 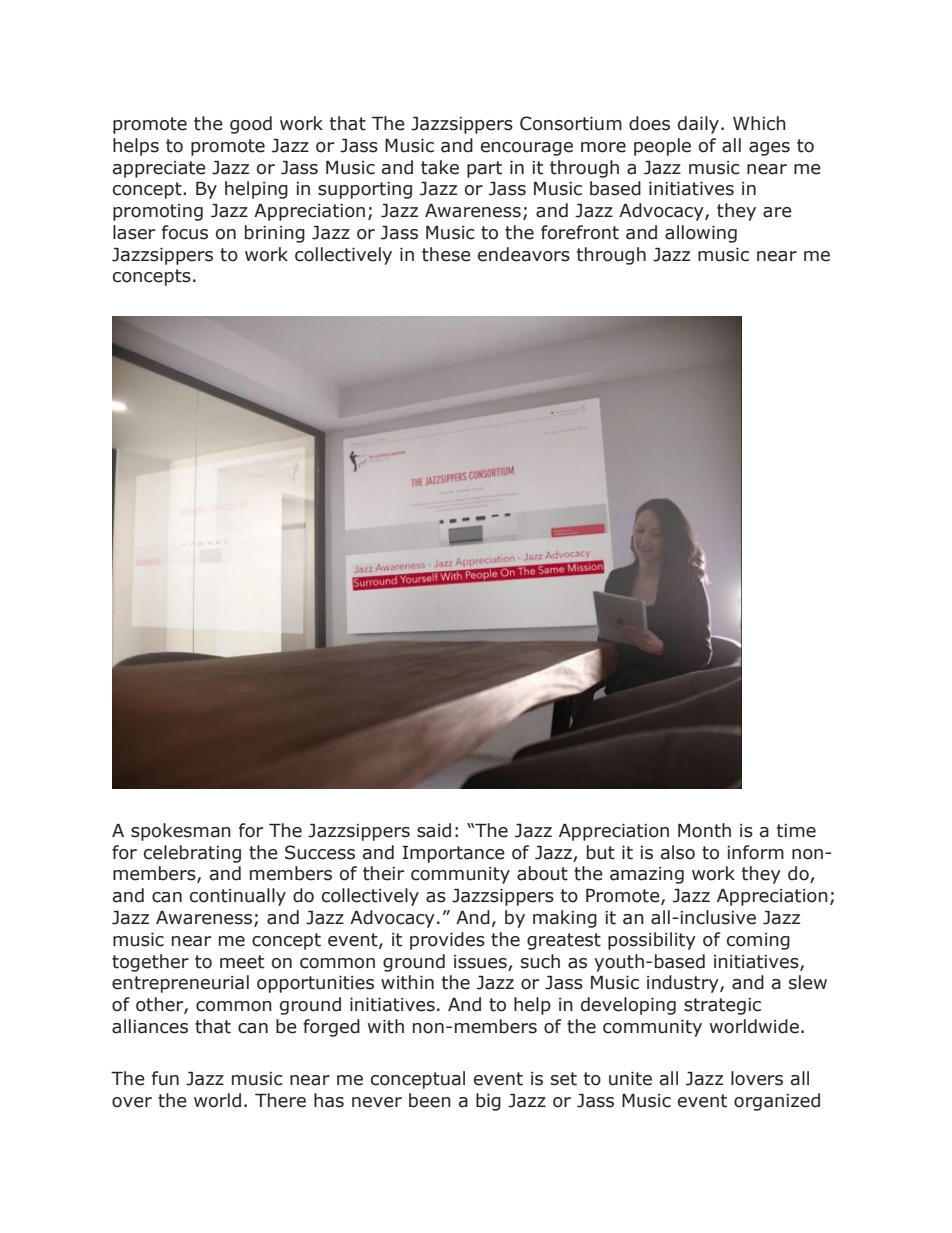 What do you see at coordinates (434, 830) in the image?
I see `said` at bounding box center [434, 830].
